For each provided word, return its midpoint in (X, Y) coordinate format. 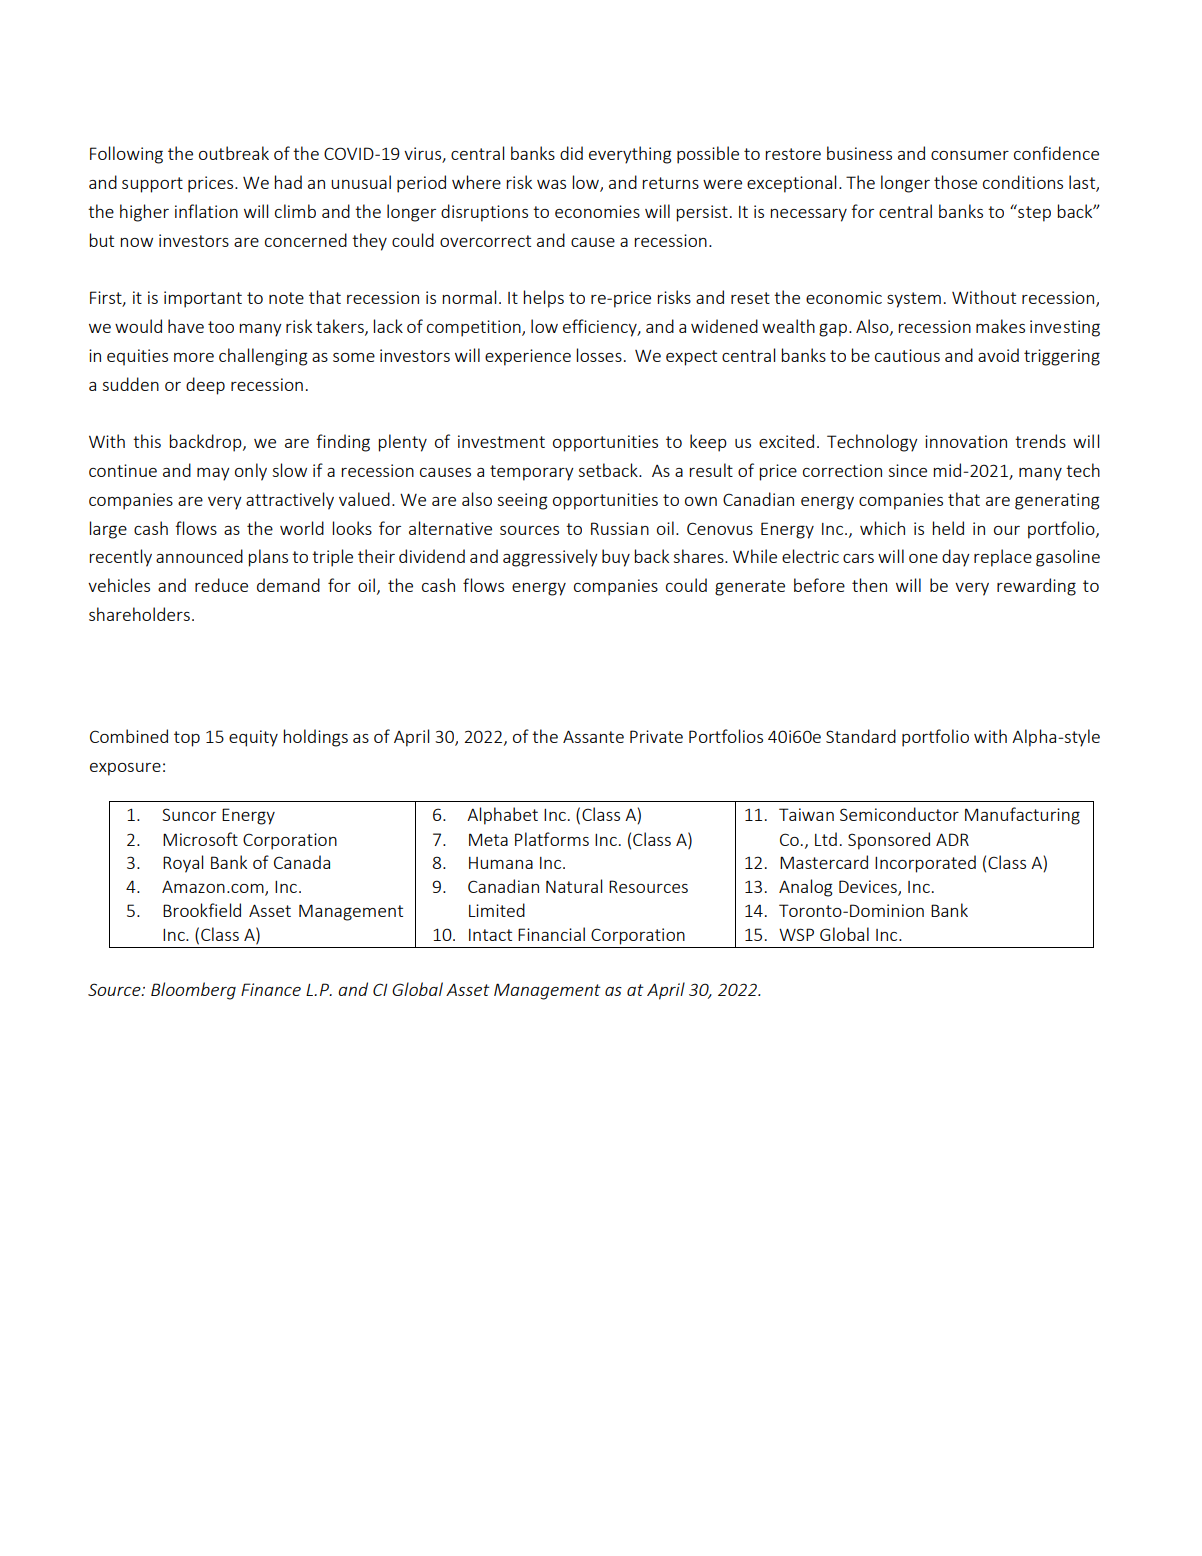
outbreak (234, 153)
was (551, 184)
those (955, 182)
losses (599, 355)
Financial (551, 934)
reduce (221, 585)
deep (205, 386)
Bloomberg (193, 991)
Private (656, 736)
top (187, 739)
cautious (907, 355)
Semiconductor (899, 814)
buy (616, 558)
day (956, 558)
